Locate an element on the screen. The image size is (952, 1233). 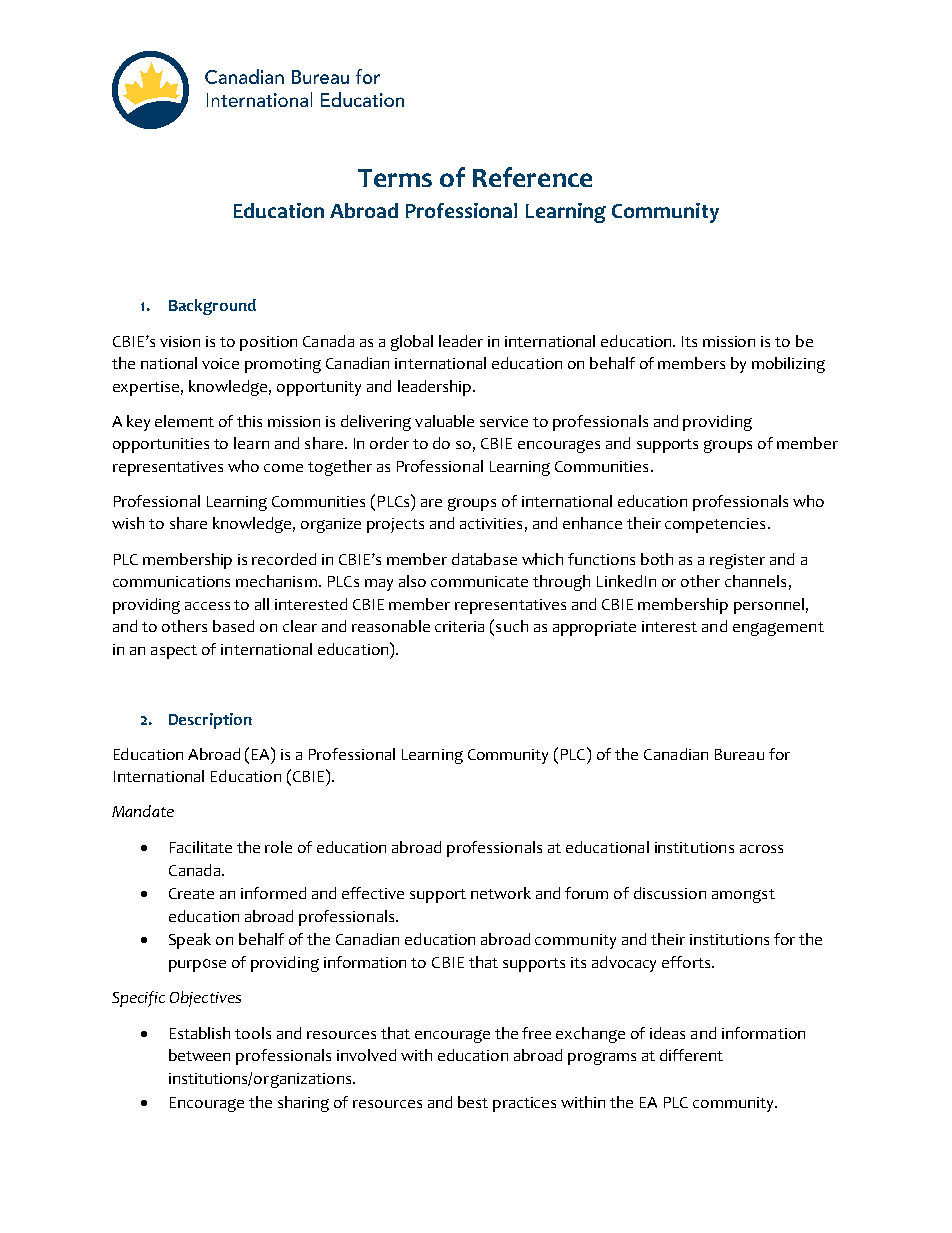
best is located at coordinates (473, 1102).
